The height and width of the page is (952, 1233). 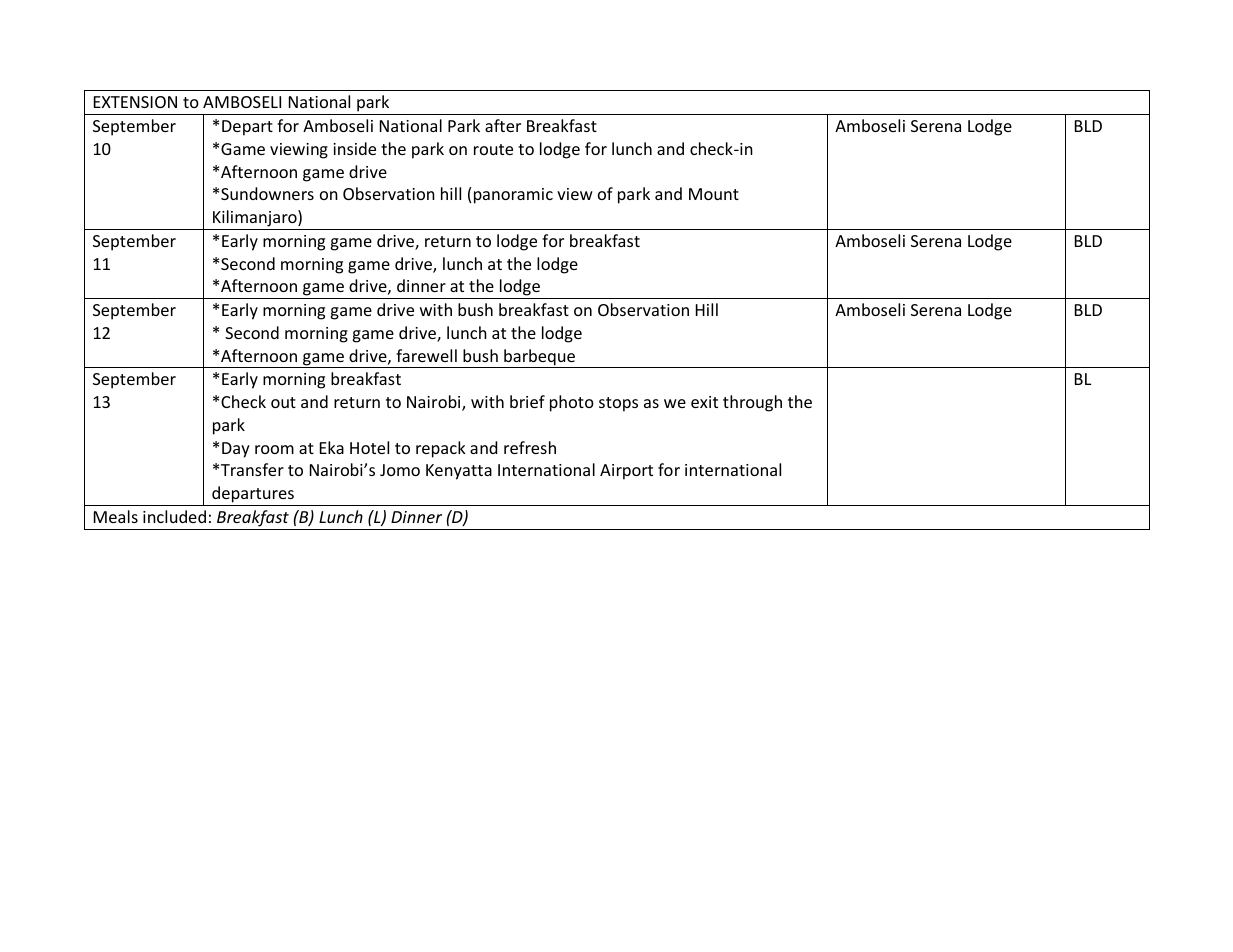 I want to click on Kilimanjaro, so click(x=256, y=218).
